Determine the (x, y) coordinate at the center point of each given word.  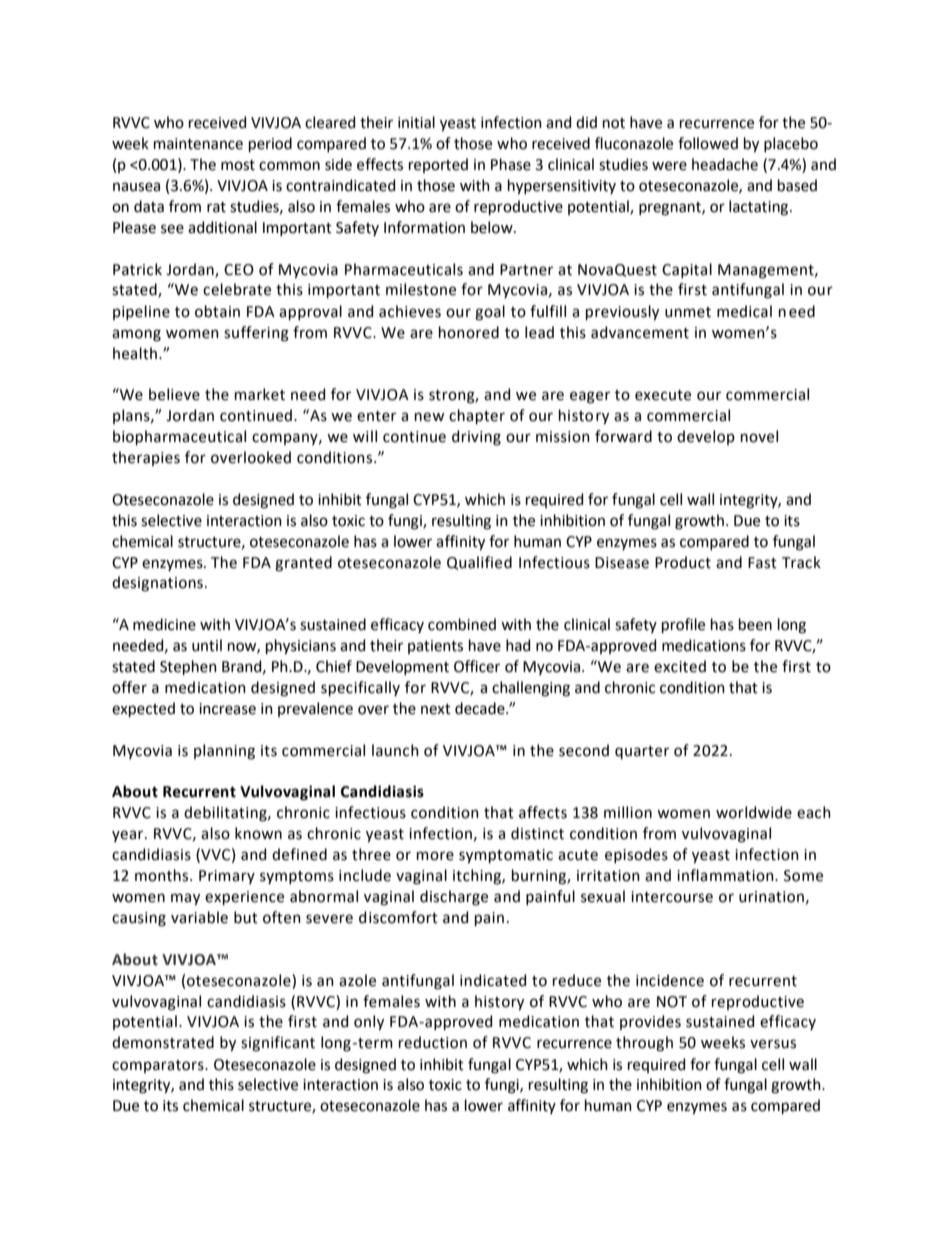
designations (157, 584)
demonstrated (163, 1042)
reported (438, 165)
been (755, 624)
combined (462, 624)
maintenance (198, 144)
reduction (433, 1042)
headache (725, 164)
